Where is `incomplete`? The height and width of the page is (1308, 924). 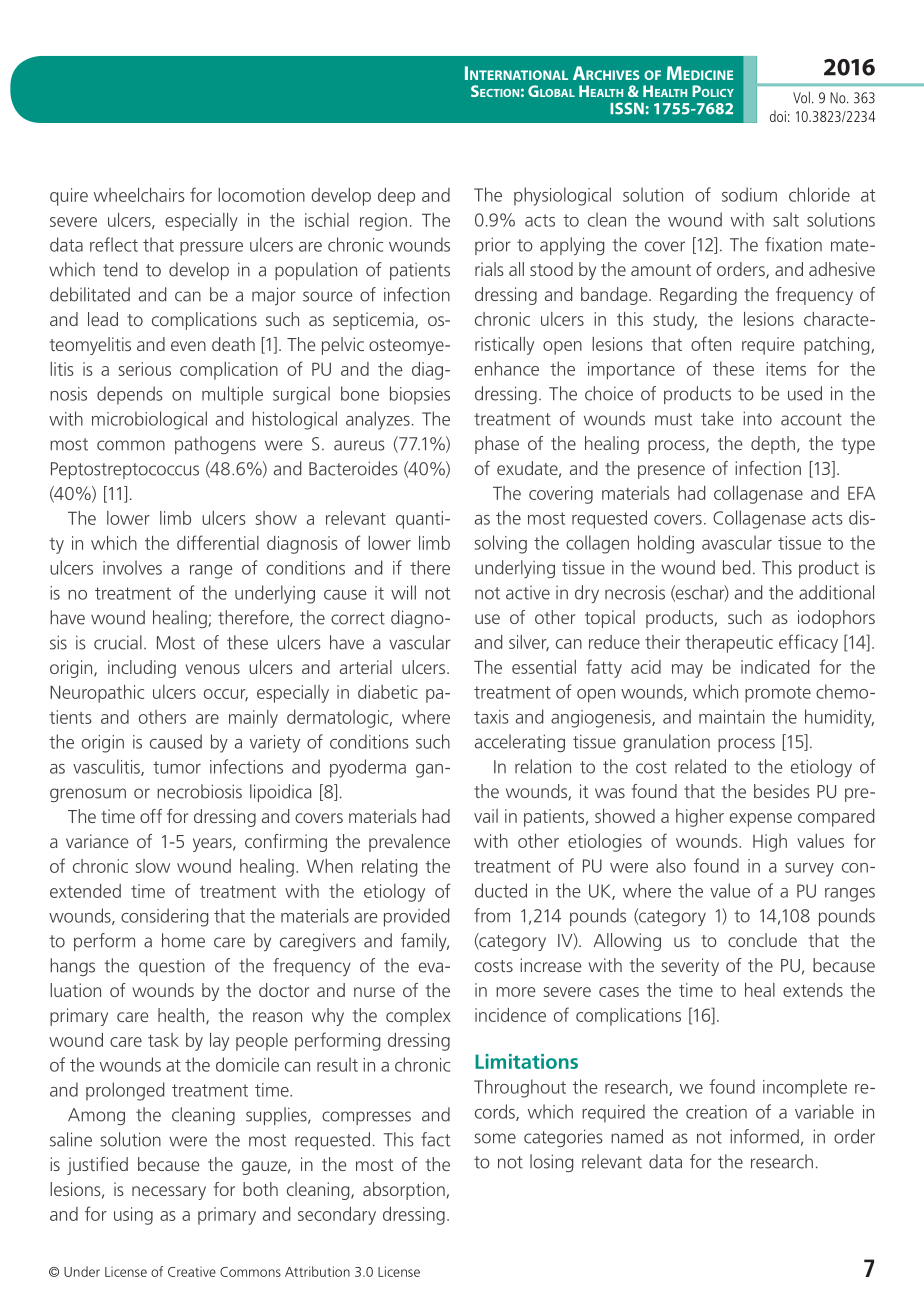 incomplete is located at coordinates (805, 1088).
